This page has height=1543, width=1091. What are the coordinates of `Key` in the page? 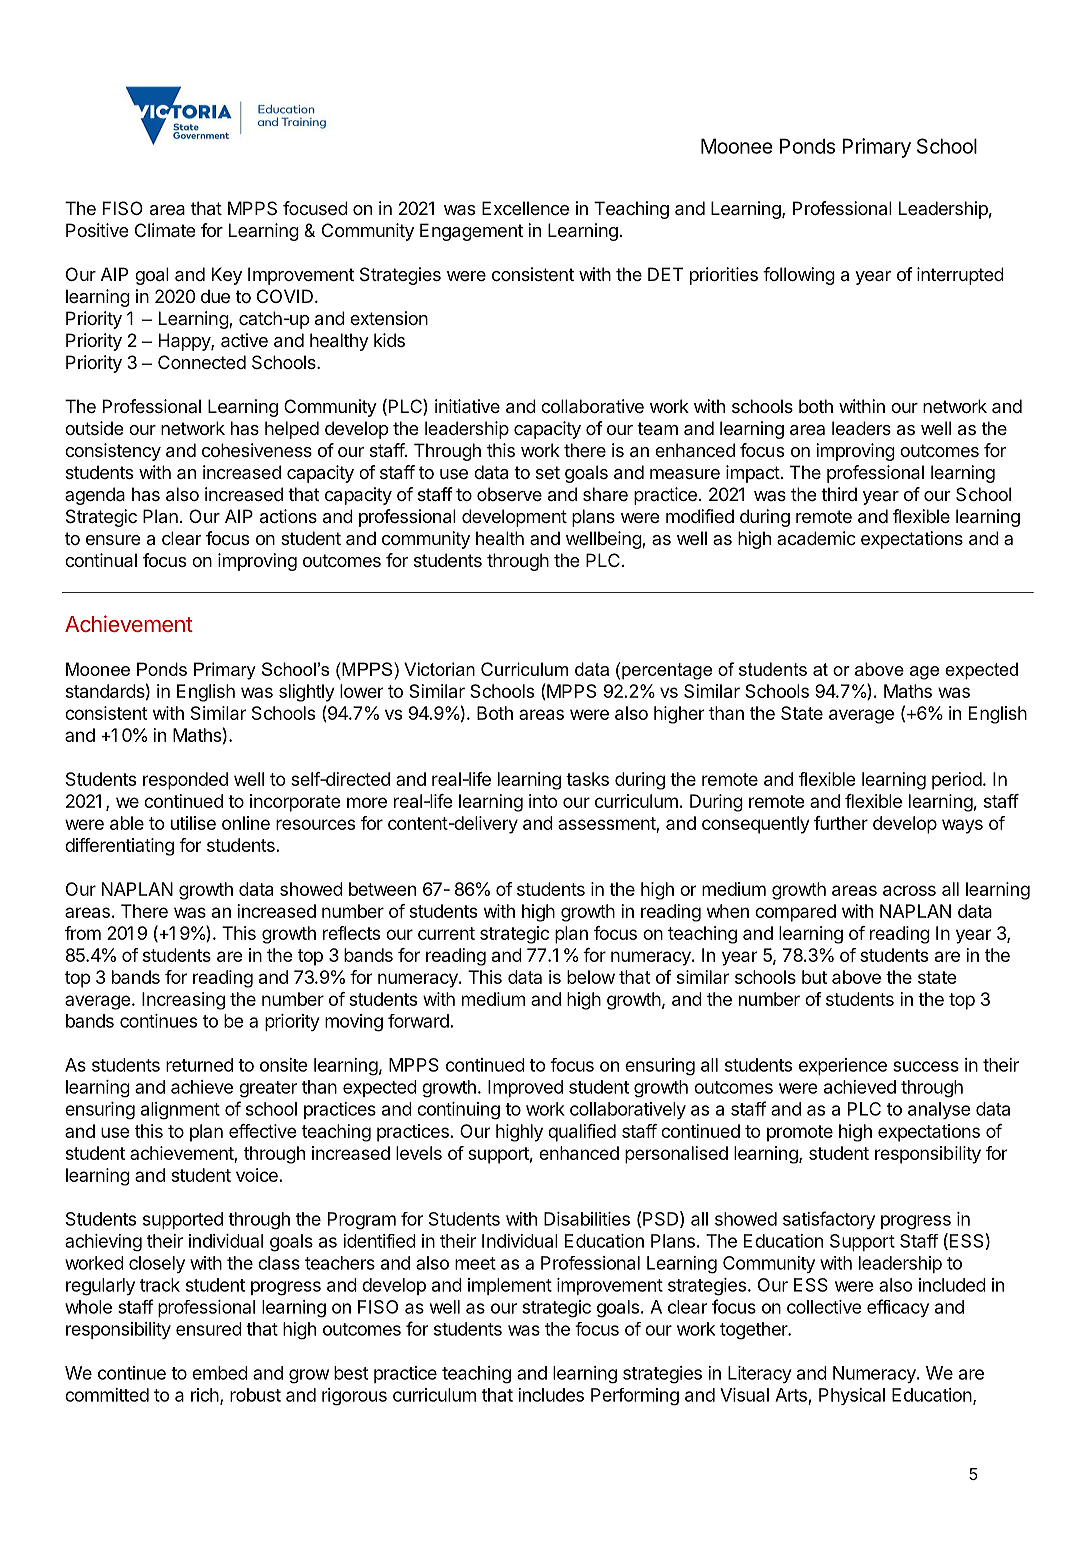 It's located at (227, 276).
